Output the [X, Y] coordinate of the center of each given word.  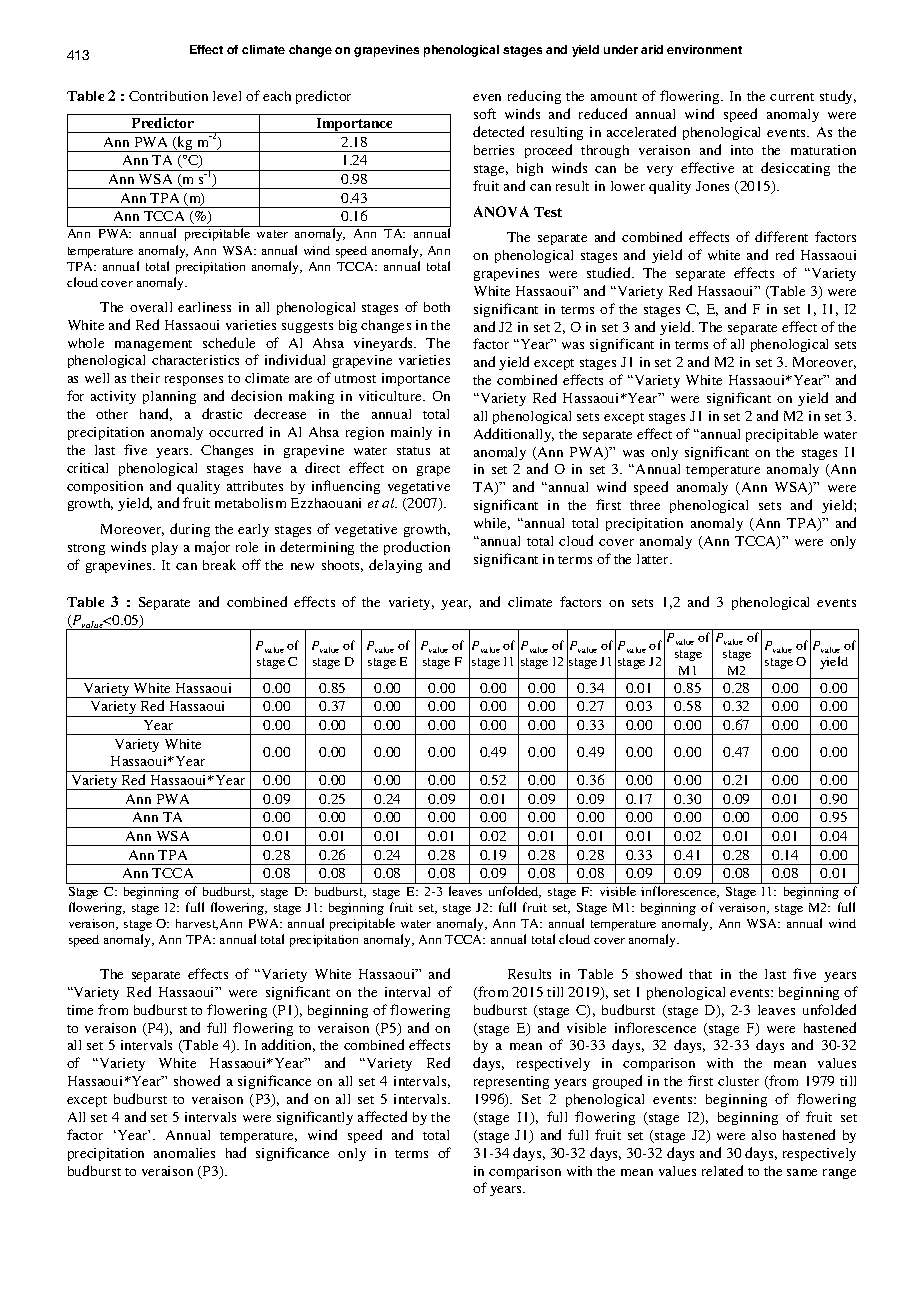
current [792, 97]
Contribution [168, 96]
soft [485, 113]
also [764, 1135]
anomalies [184, 1153]
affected [382, 1116]
